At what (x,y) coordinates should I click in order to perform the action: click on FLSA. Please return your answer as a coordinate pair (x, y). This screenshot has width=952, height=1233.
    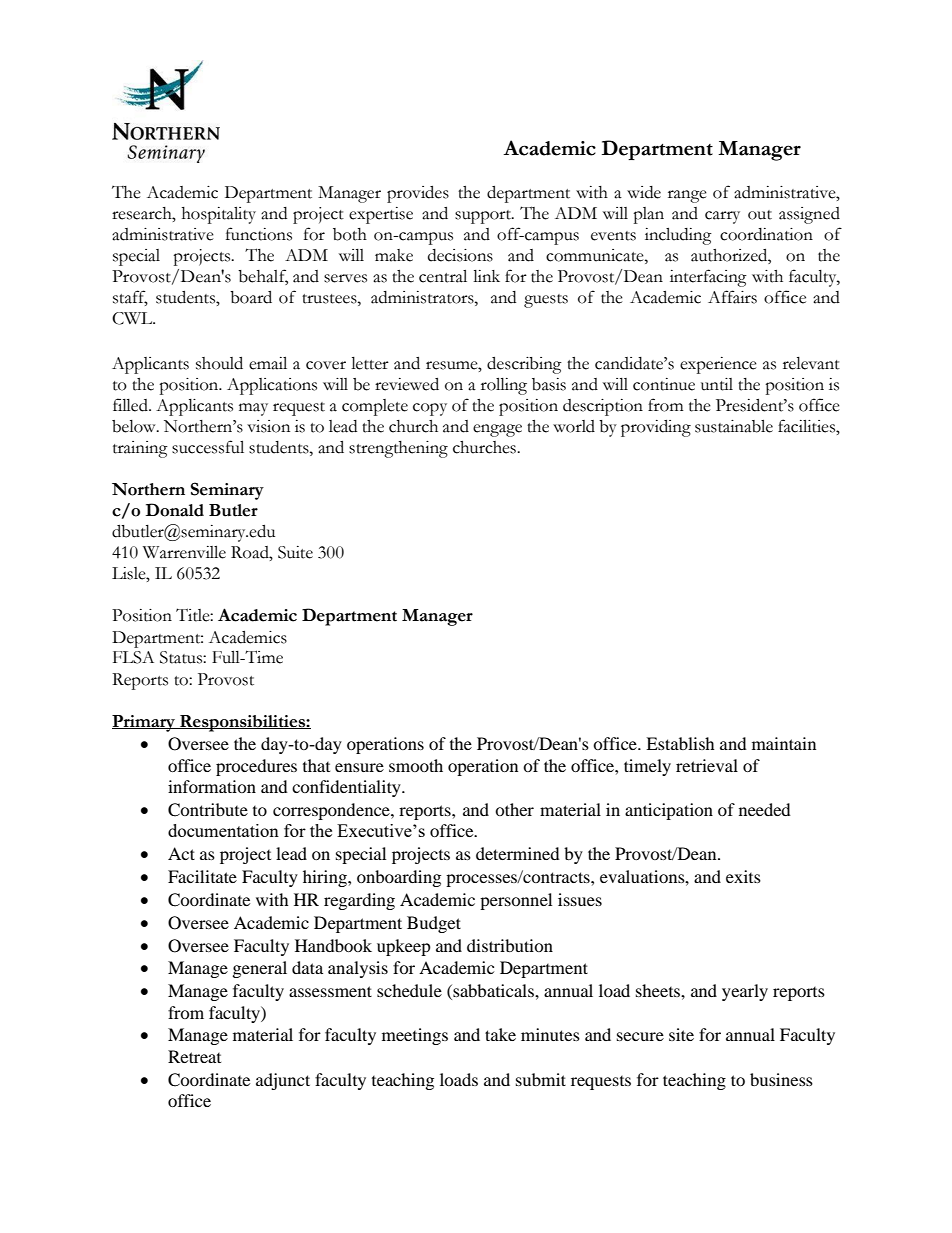
    Looking at the image, I should click on (133, 657).
